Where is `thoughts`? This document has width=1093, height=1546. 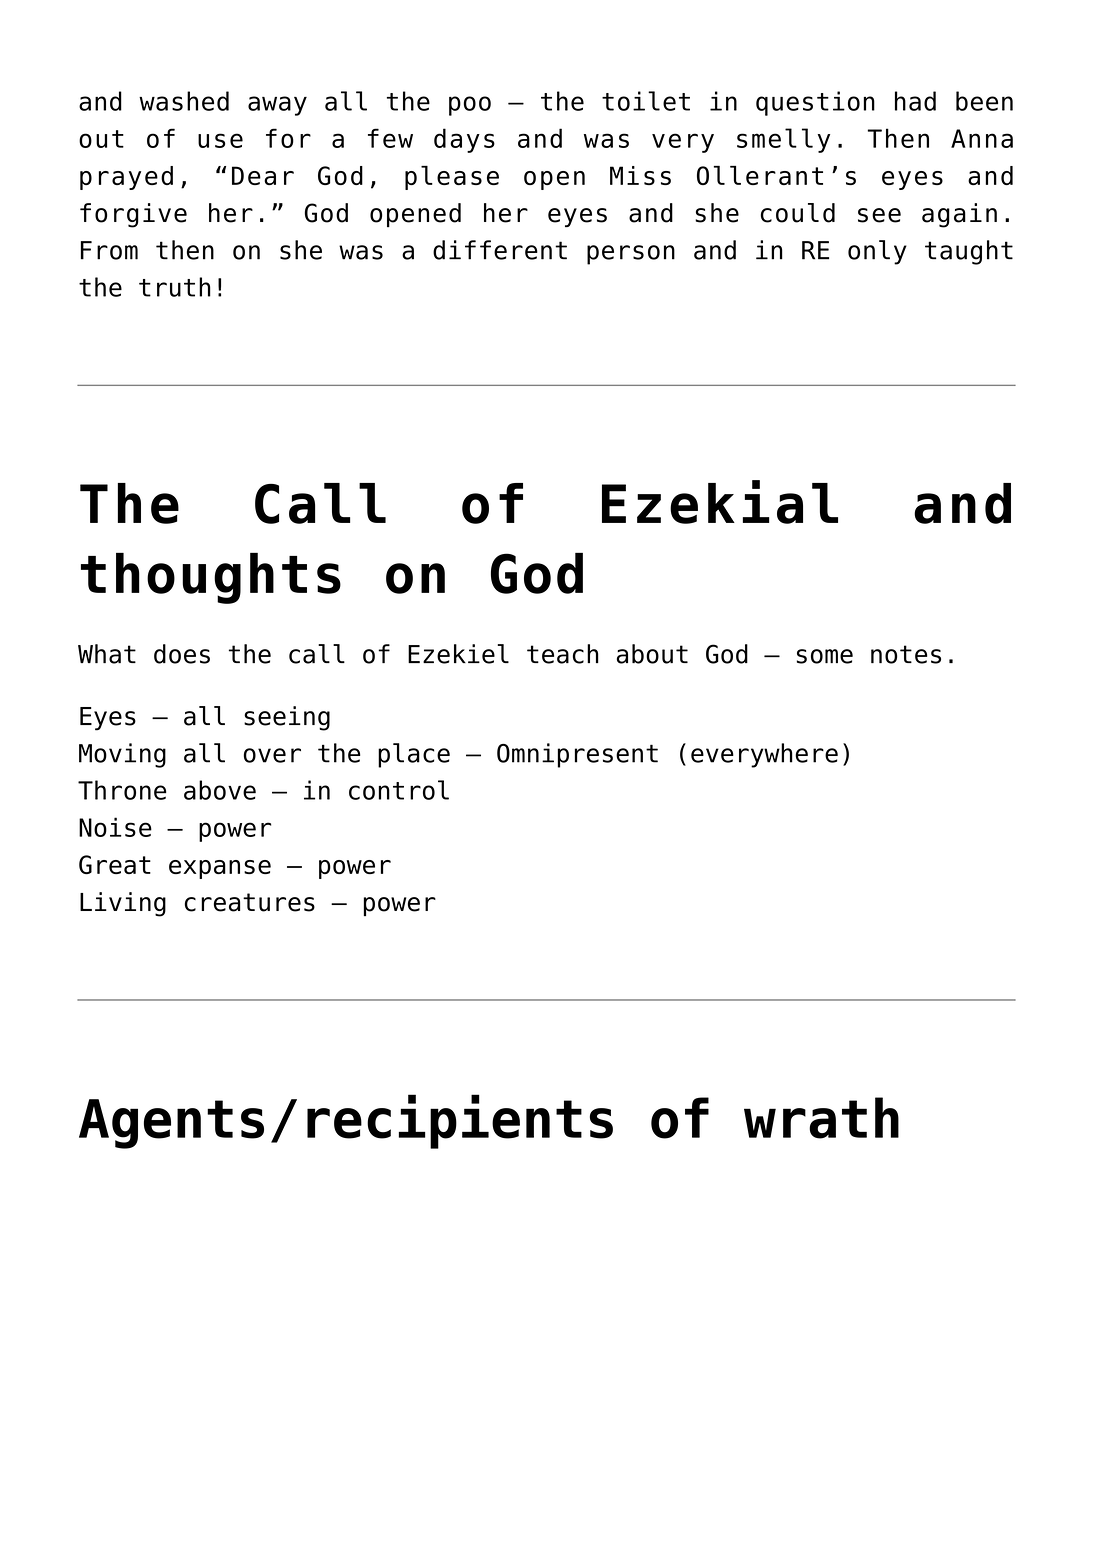 thoughts is located at coordinates (211, 578).
